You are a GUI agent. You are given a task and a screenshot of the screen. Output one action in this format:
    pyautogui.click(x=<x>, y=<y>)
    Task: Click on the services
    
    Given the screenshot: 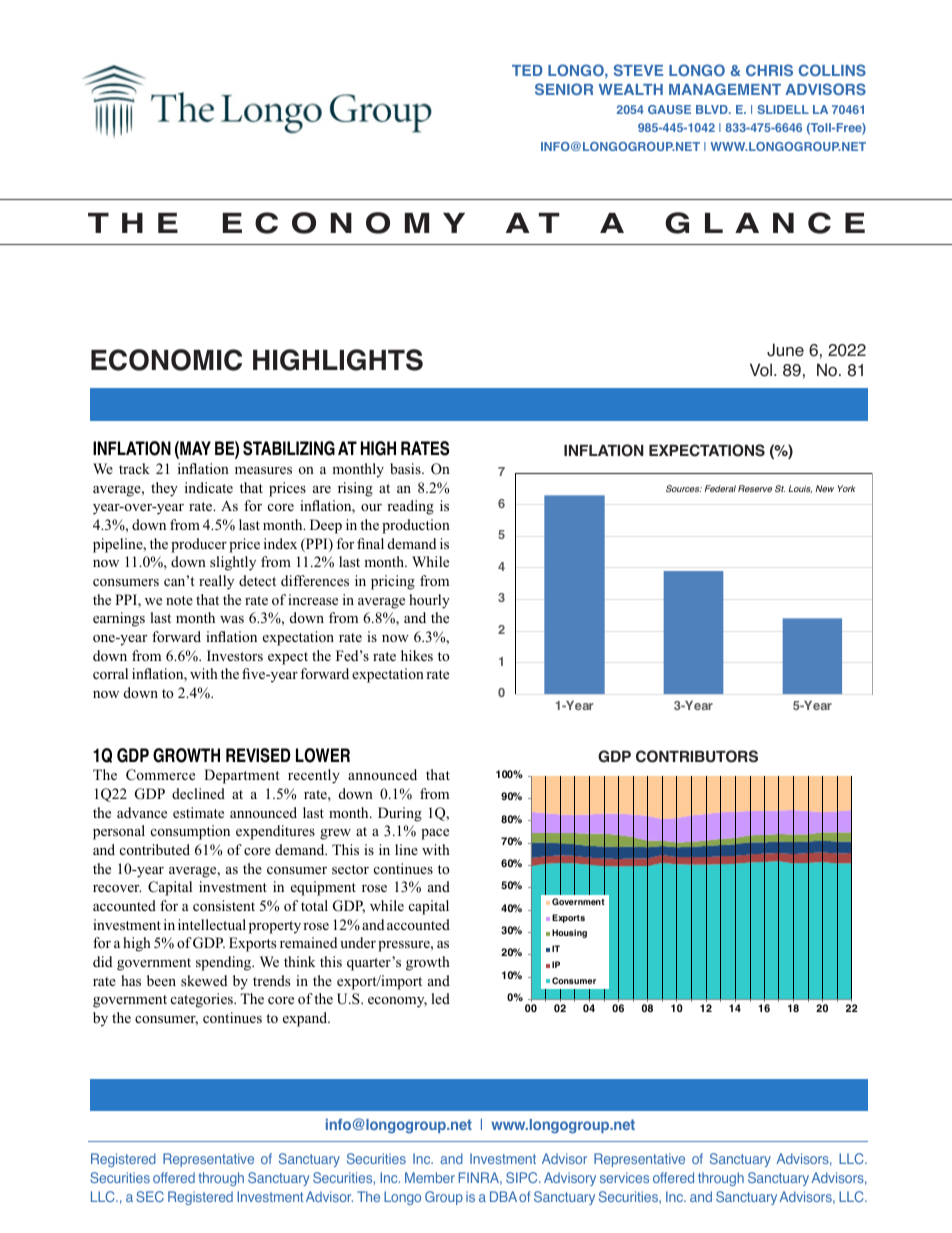 What is the action you would take?
    pyautogui.click(x=624, y=1177)
